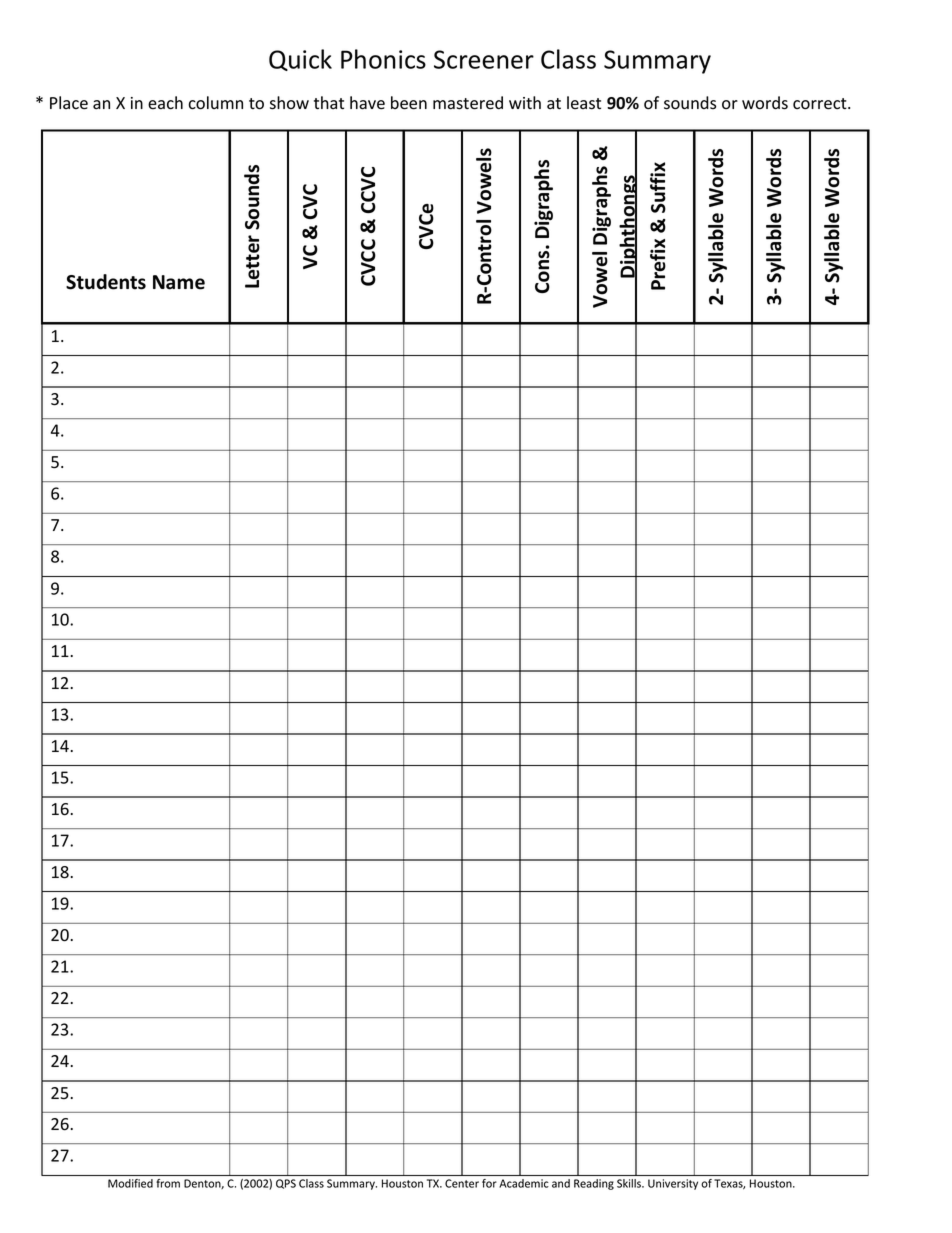 The height and width of the screenshot is (1233, 952). What do you see at coordinates (524, 1183) in the screenshot?
I see `Academic` at bounding box center [524, 1183].
